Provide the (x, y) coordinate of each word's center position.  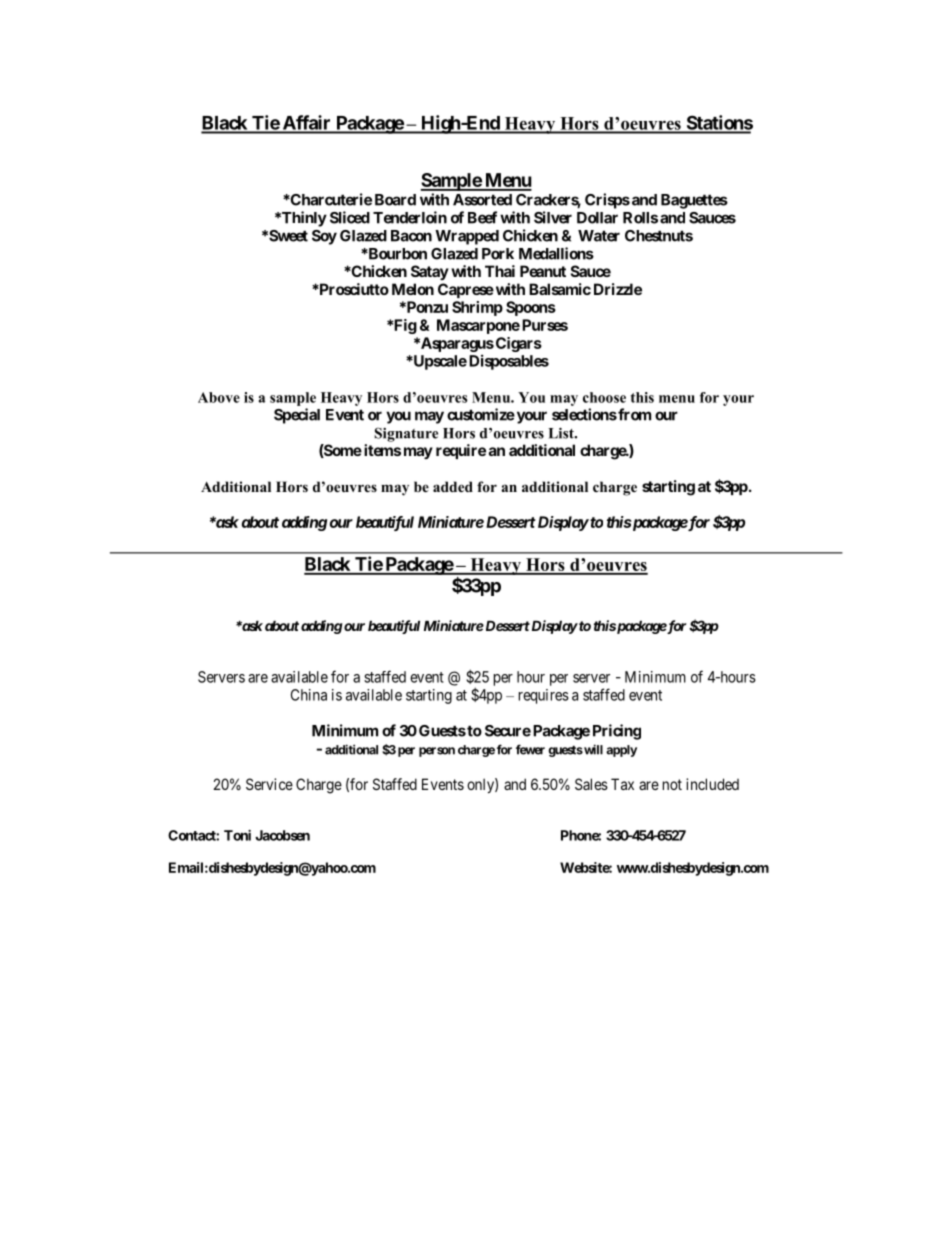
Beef (482, 217)
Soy (324, 237)
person (437, 752)
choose (604, 397)
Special (297, 416)
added (453, 486)
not (672, 784)
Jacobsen (282, 835)
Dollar (597, 218)
